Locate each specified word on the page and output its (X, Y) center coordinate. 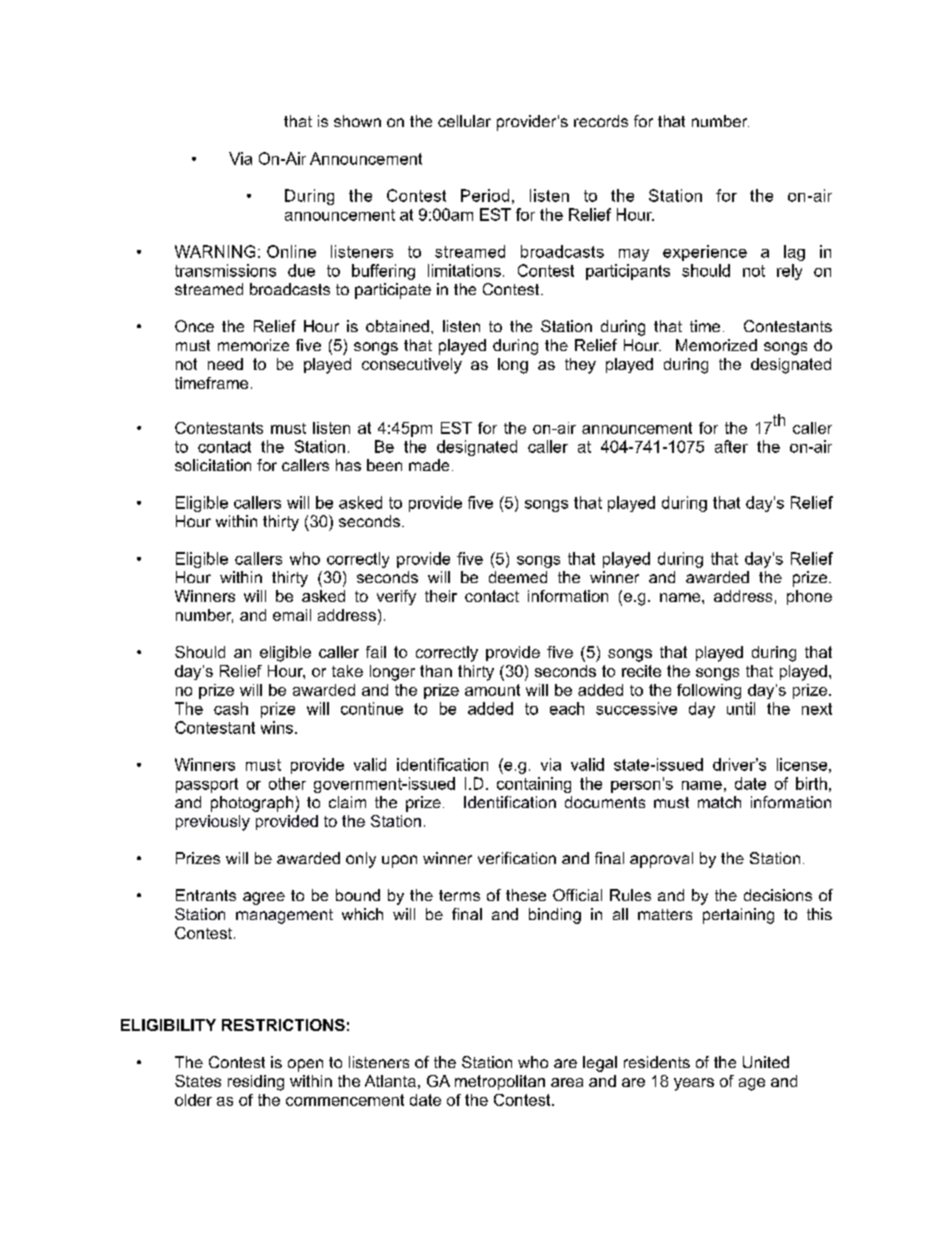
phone (809, 597)
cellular (464, 121)
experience (705, 253)
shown (357, 121)
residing (256, 1083)
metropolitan (500, 1082)
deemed (518, 577)
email (292, 615)
